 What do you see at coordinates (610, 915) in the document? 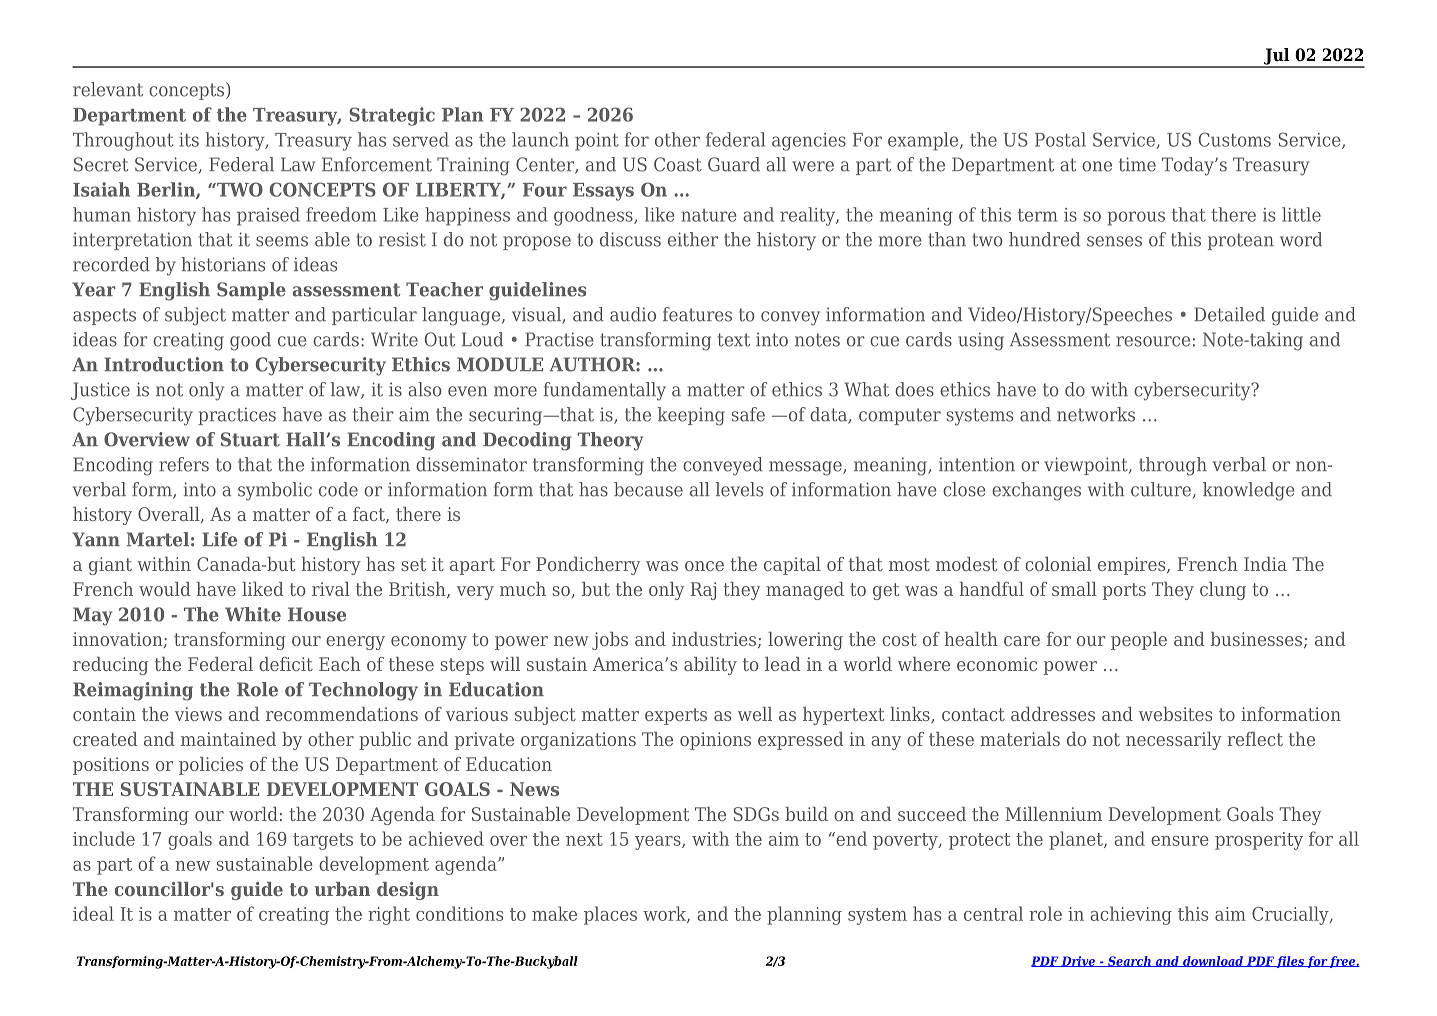
I see `places` at bounding box center [610, 915].
